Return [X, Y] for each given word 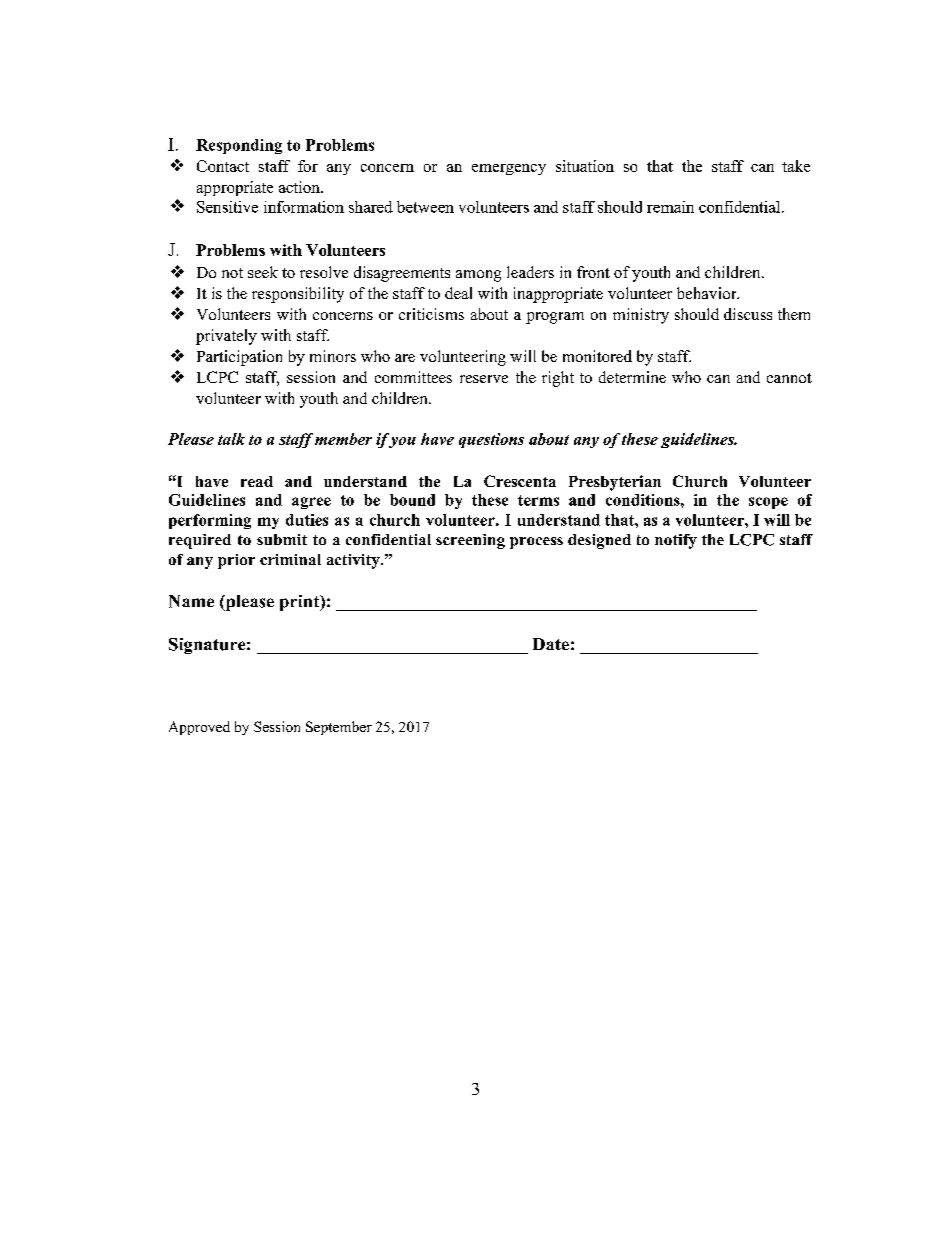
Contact [223, 166]
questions [491, 440]
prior [236, 561]
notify [676, 541]
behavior [708, 293]
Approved [199, 728]
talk [231, 439]
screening [470, 541]
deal [458, 293]
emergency [509, 169]
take [796, 166]
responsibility [298, 295]
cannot [789, 378]
